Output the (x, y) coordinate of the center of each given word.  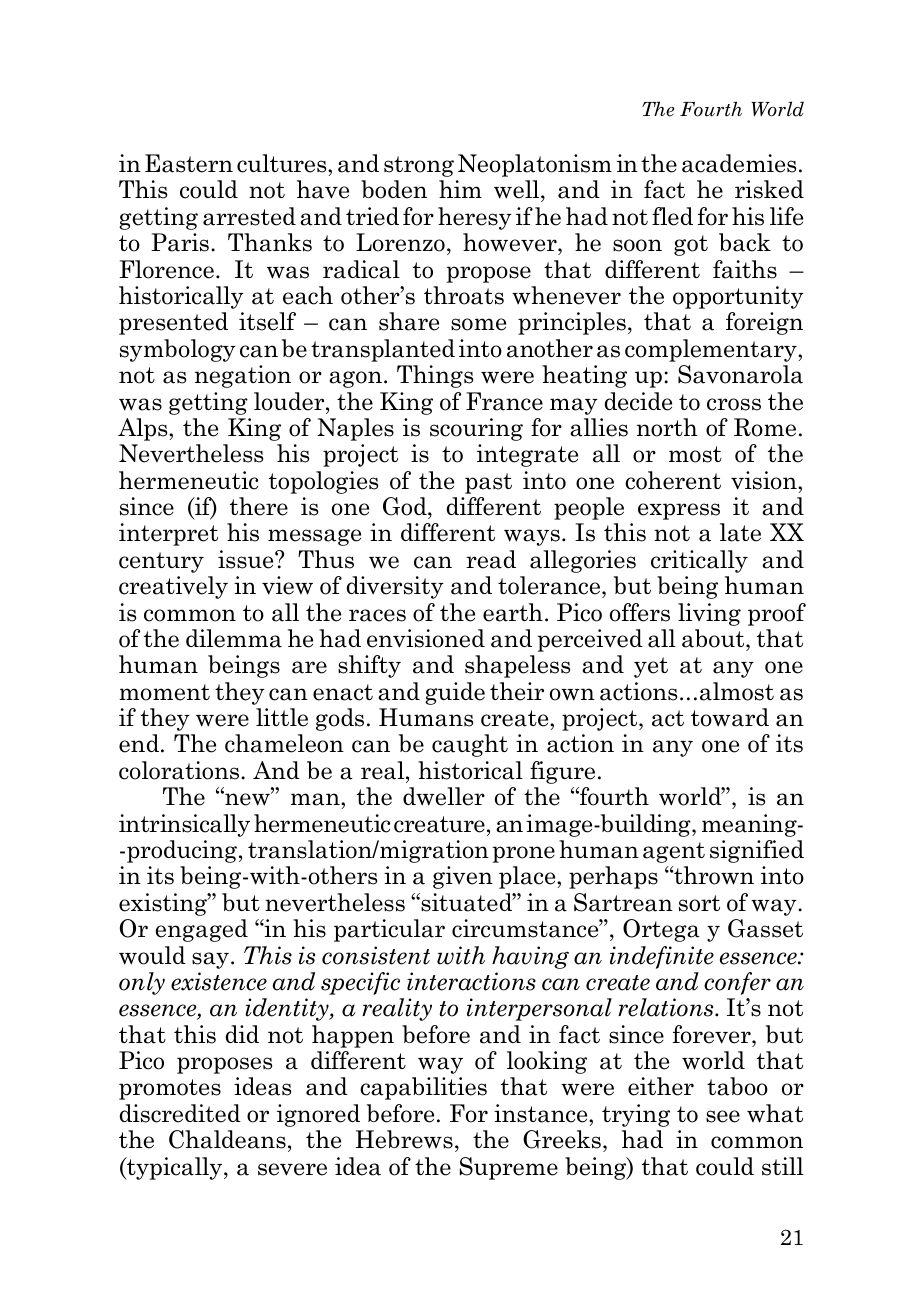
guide (455, 693)
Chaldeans (227, 1139)
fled (672, 216)
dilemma (234, 638)
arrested (249, 216)
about (714, 638)
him (460, 189)
